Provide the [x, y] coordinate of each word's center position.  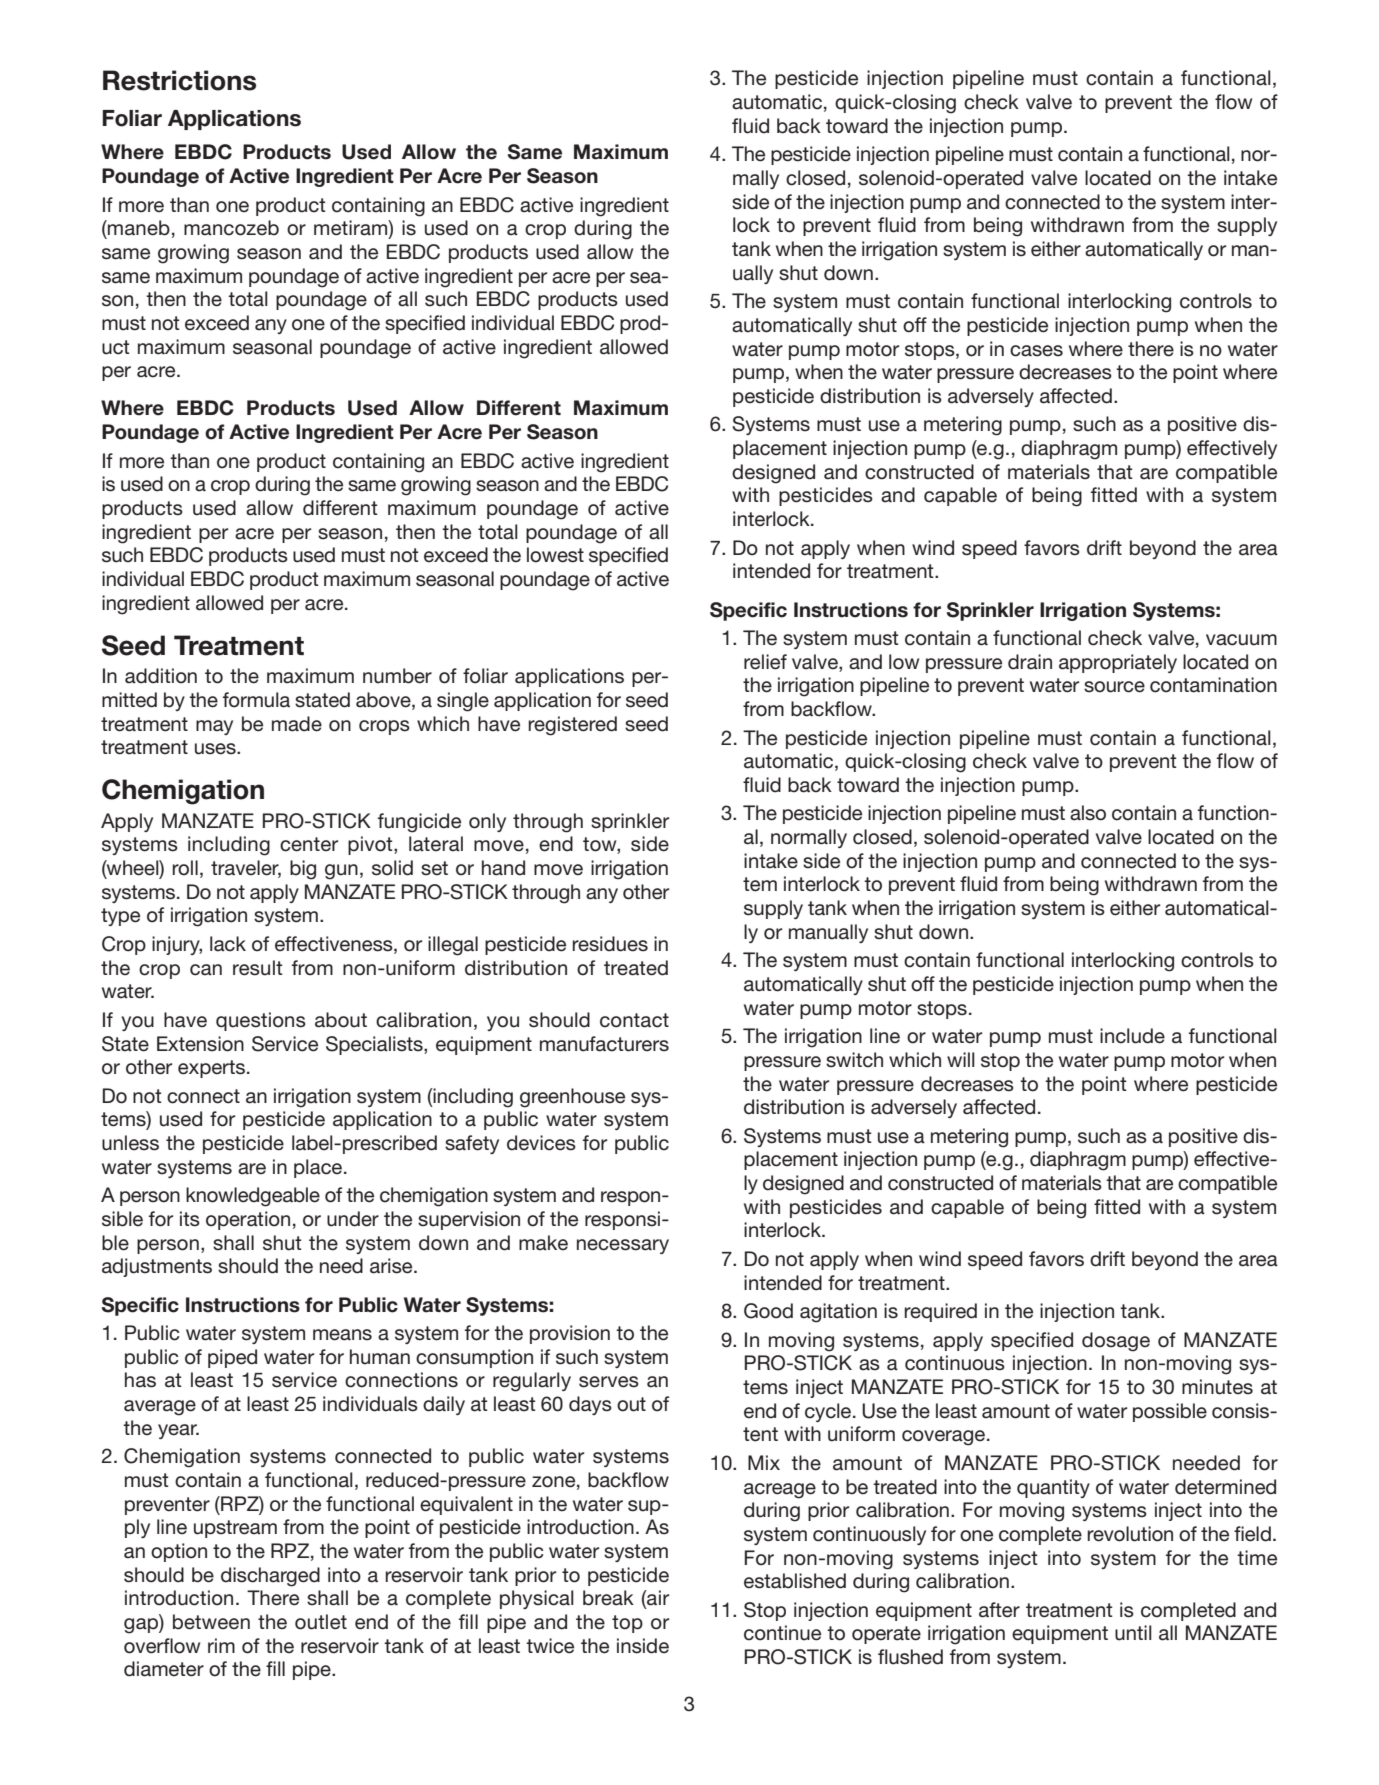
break [608, 1598]
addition [161, 676]
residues [610, 944]
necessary [623, 1246]
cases [1036, 351]
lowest [555, 555]
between [211, 1622]
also [1088, 813]
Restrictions [179, 80]
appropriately [1118, 663]
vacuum [1241, 640]
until [1133, 1633]
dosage [1116, 1342]
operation [248, 1220]
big [303, 870]
